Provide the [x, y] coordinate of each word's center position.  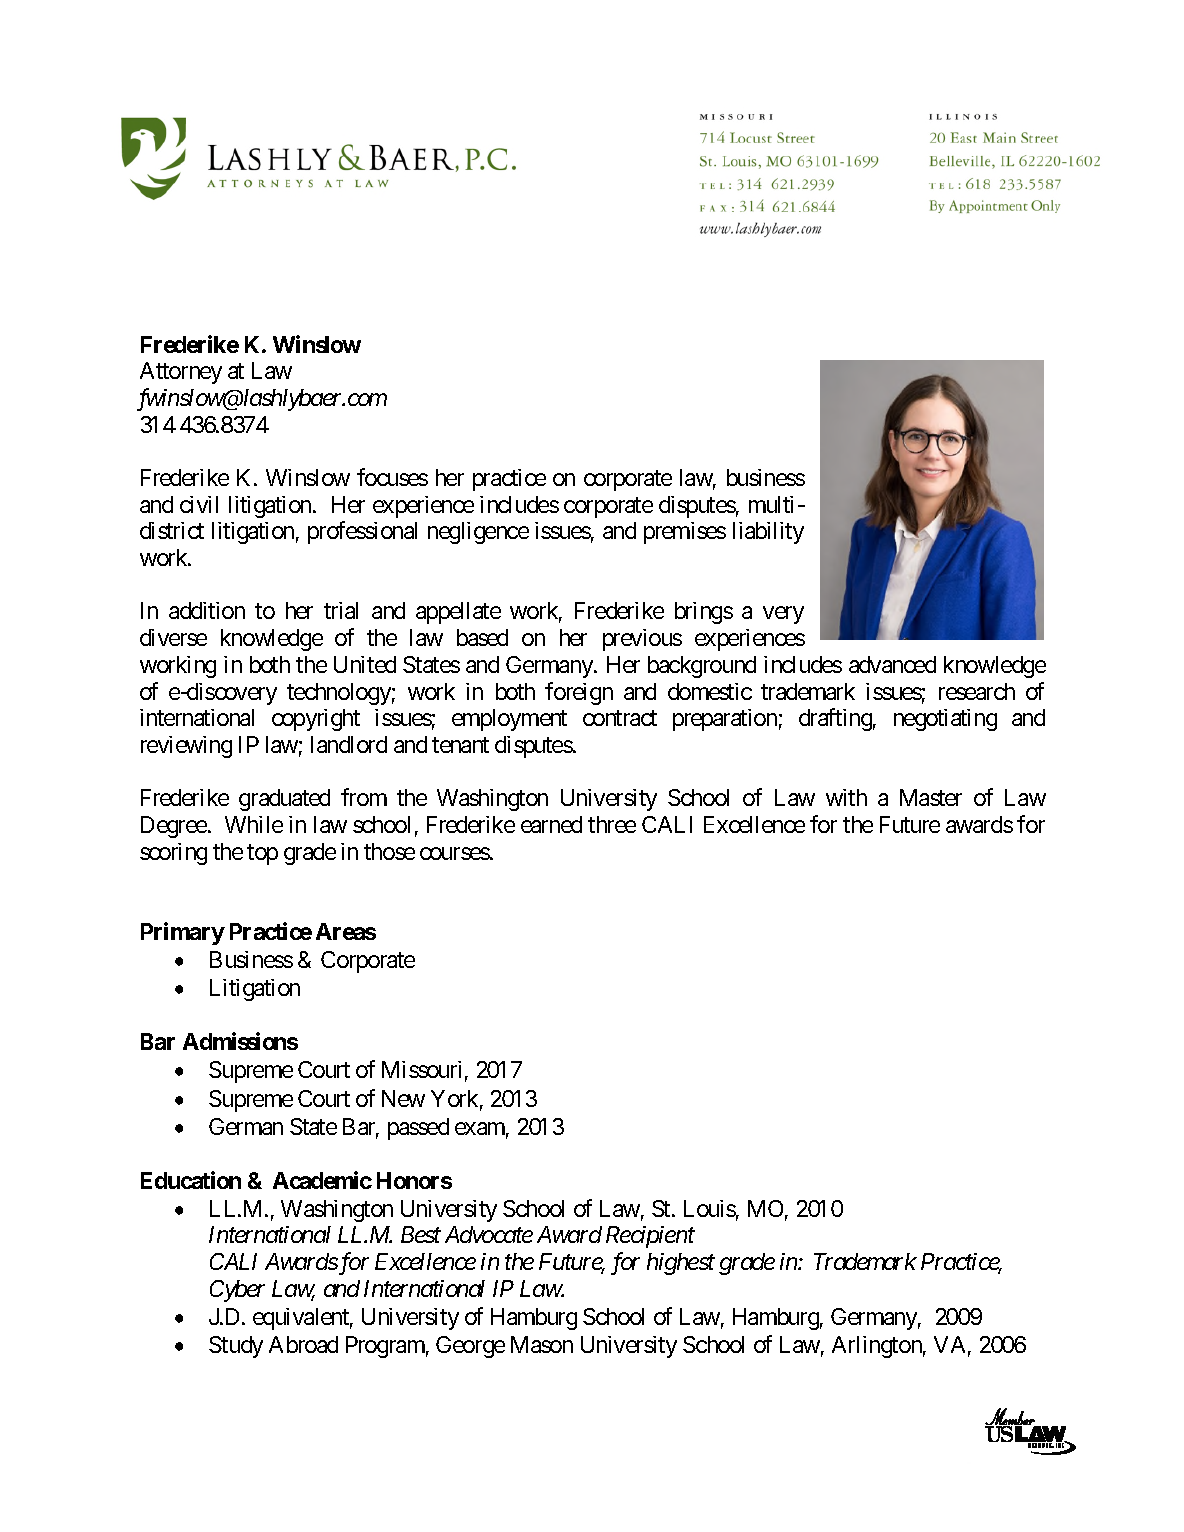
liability [768, 533]
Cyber [237, 1291]
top [262, 854]
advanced [892, 664]
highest [681, 1264]
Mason [542, 1344]
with [846, 797]
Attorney [181, 373]
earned [551, 824]
